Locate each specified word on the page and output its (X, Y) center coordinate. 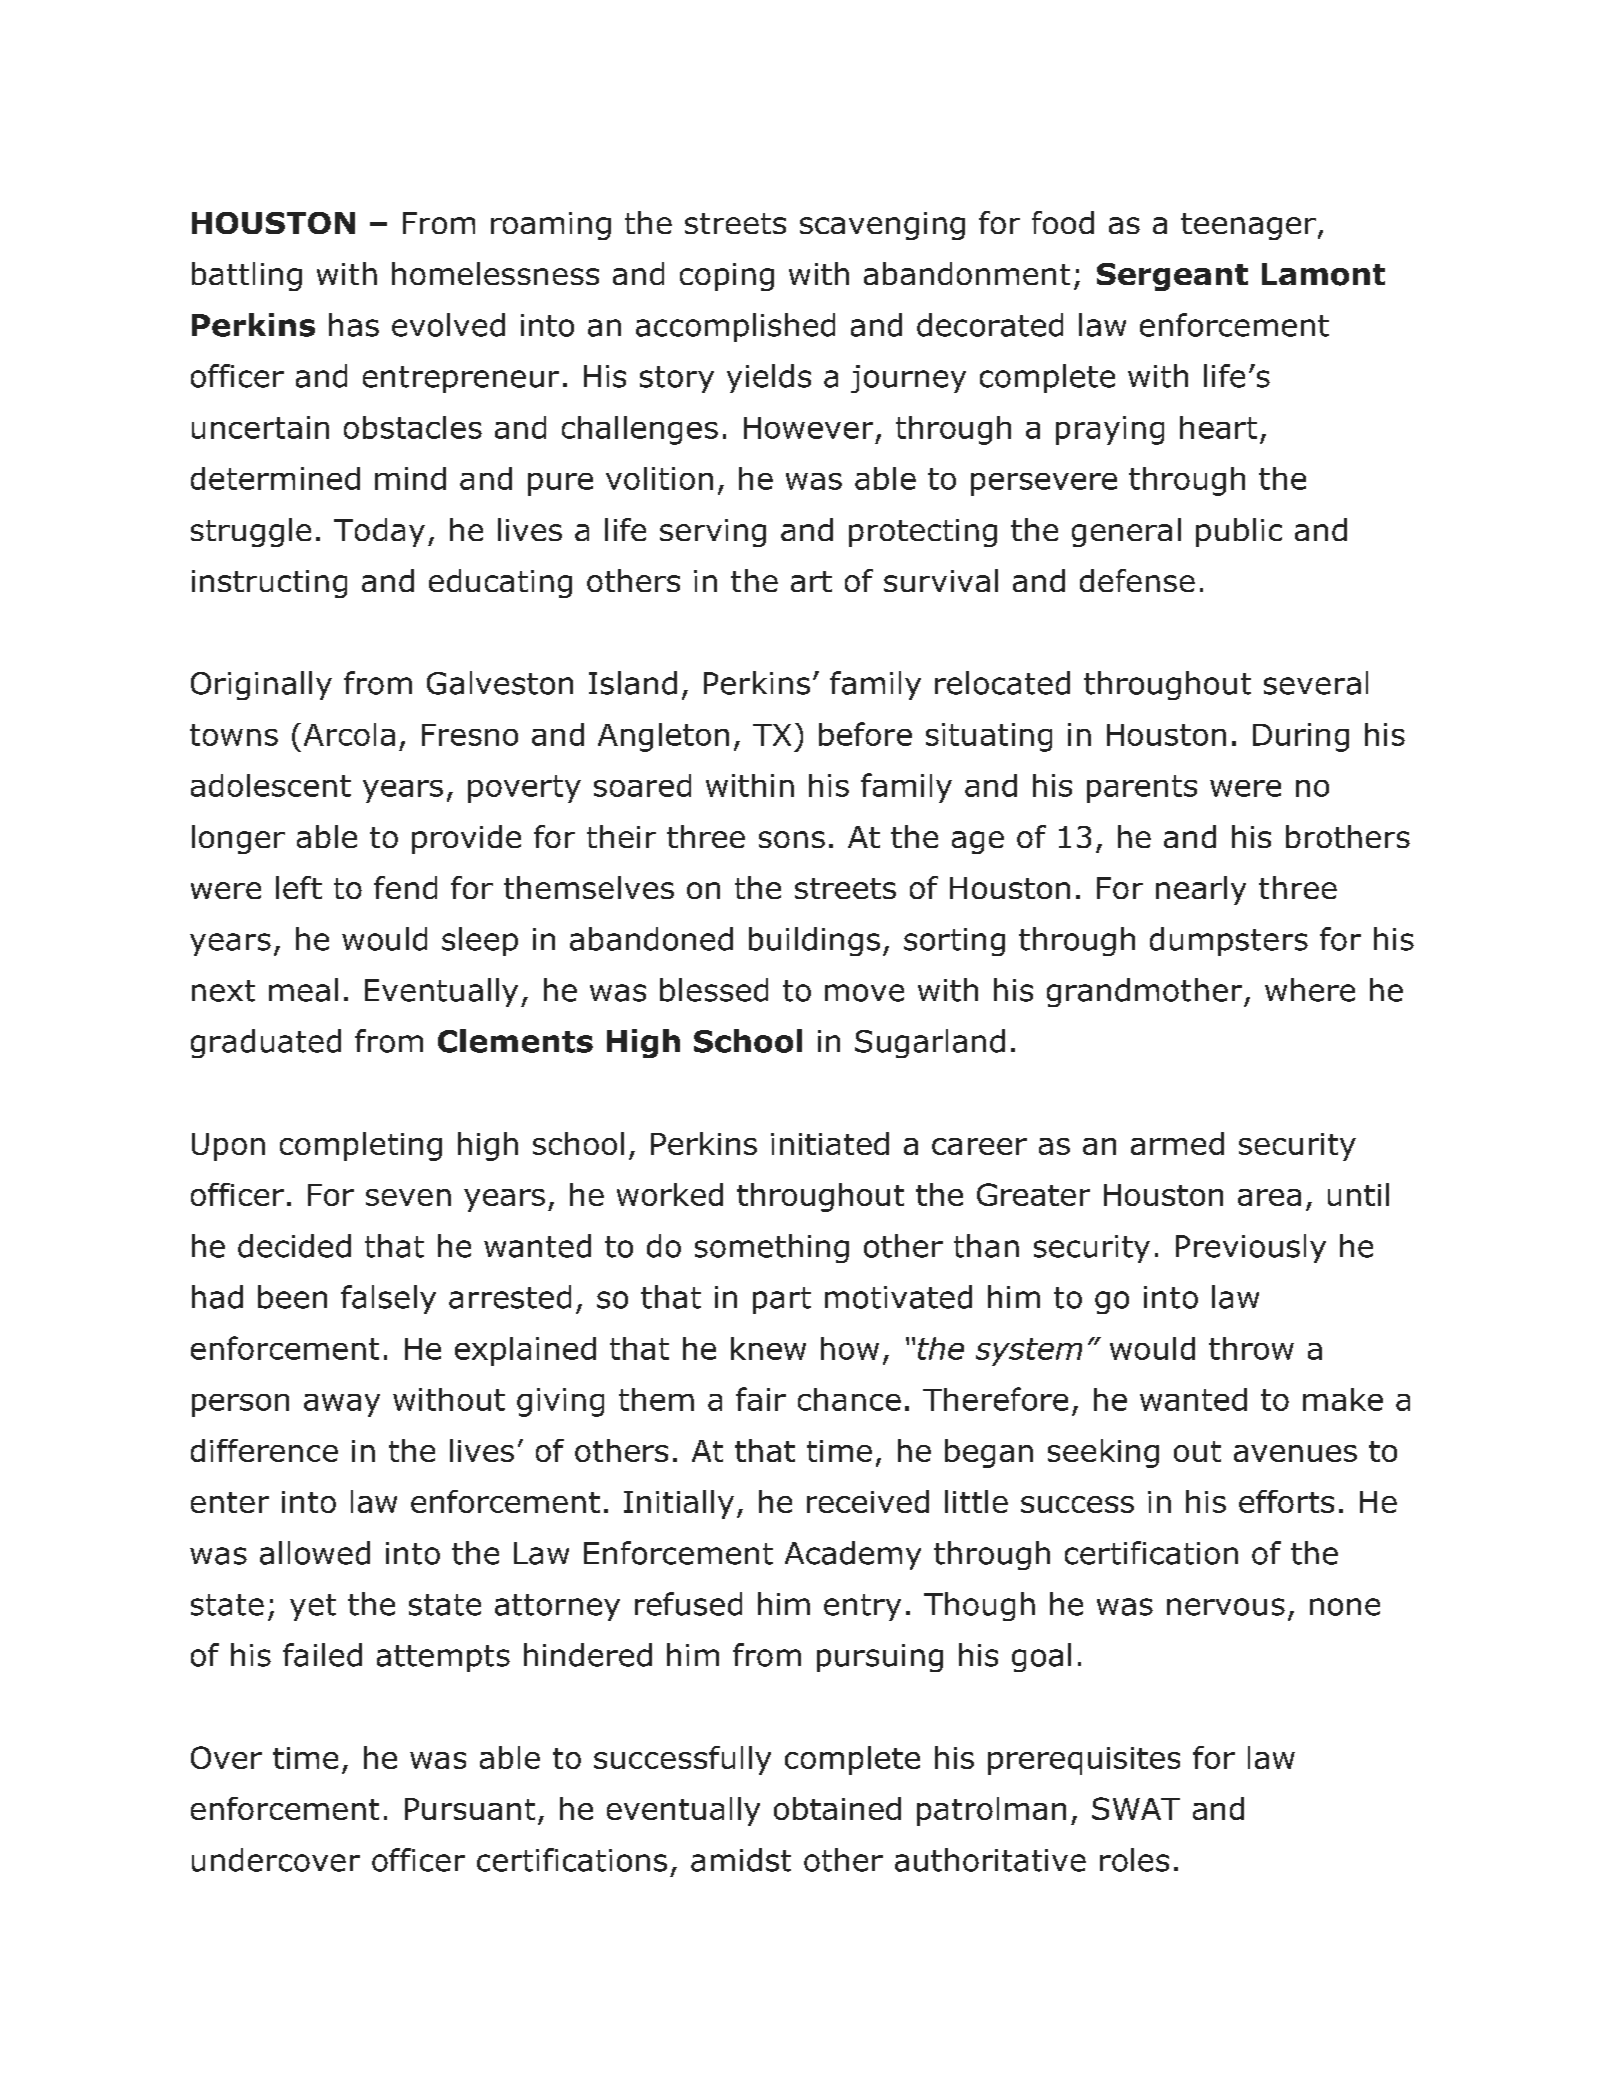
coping (727, 277)
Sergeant (1172, 277)
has (354, 325)
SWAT (1136, 1808)
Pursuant (470, 1809)
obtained (837, 1808)
